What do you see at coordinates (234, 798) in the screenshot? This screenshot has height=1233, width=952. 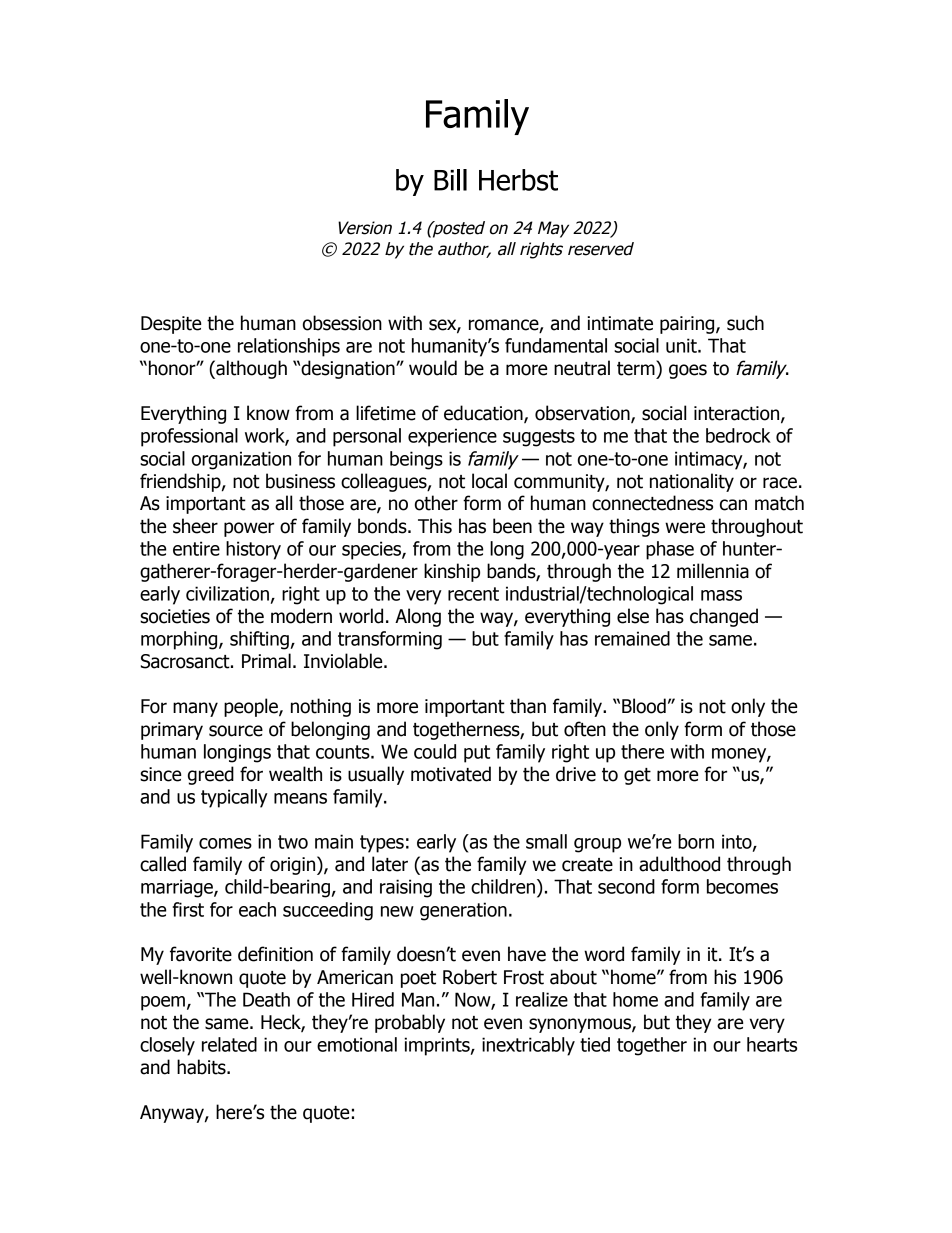 I see `typically` at bounding box center [234, 798].
